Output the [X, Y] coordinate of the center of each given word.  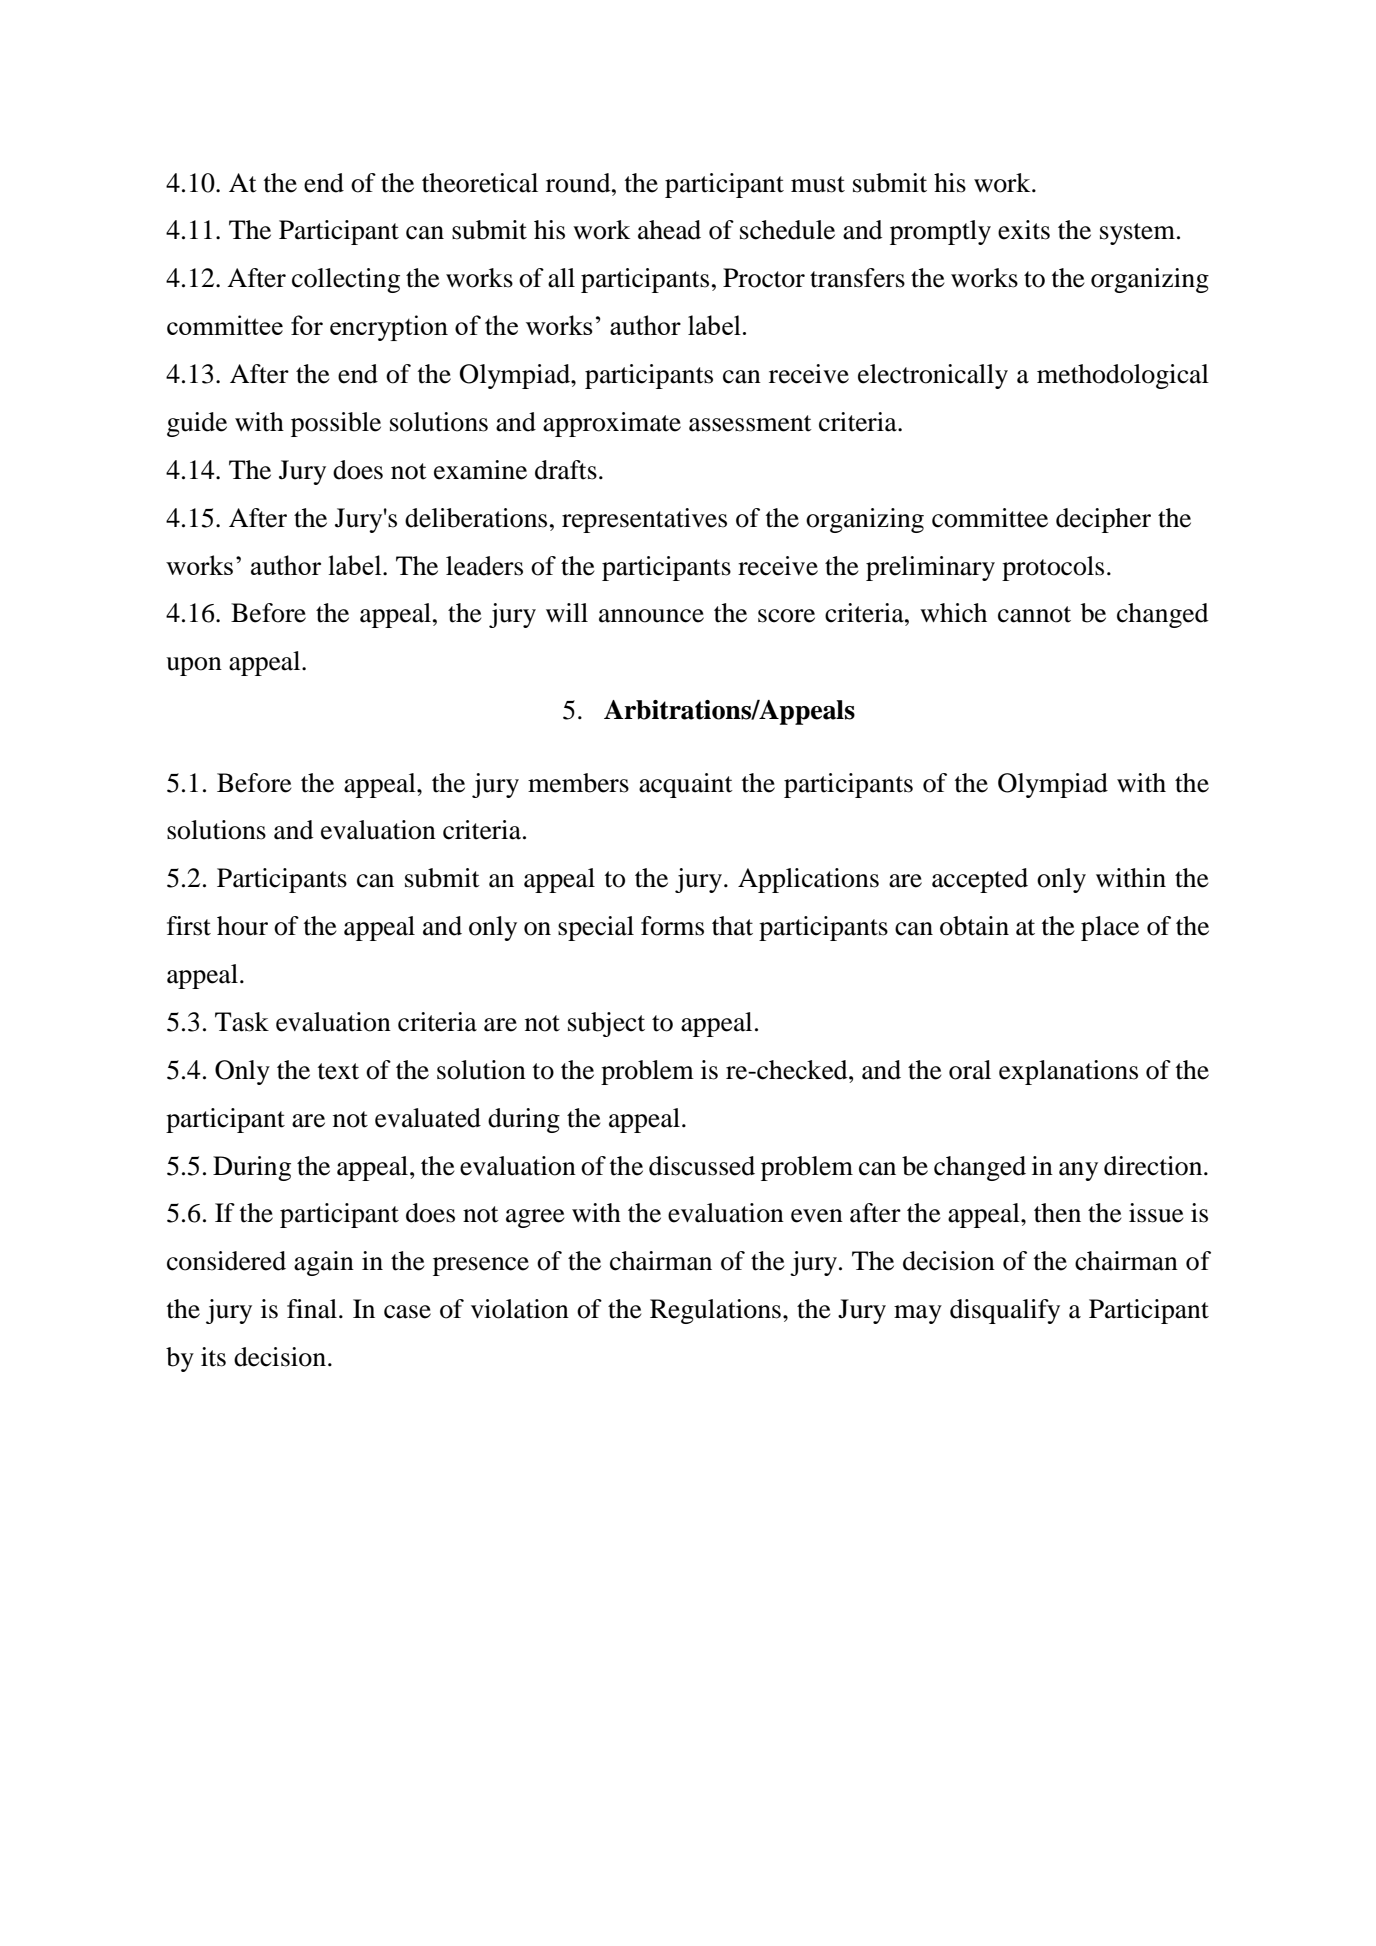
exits [1024, 230]
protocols [1053, 568]
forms [672, 926]
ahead [669, 230]
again [324, 1263]
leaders [484, 566]
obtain [974, 926]
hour [242, 926]
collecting [346, 280]
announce [651, 616]
